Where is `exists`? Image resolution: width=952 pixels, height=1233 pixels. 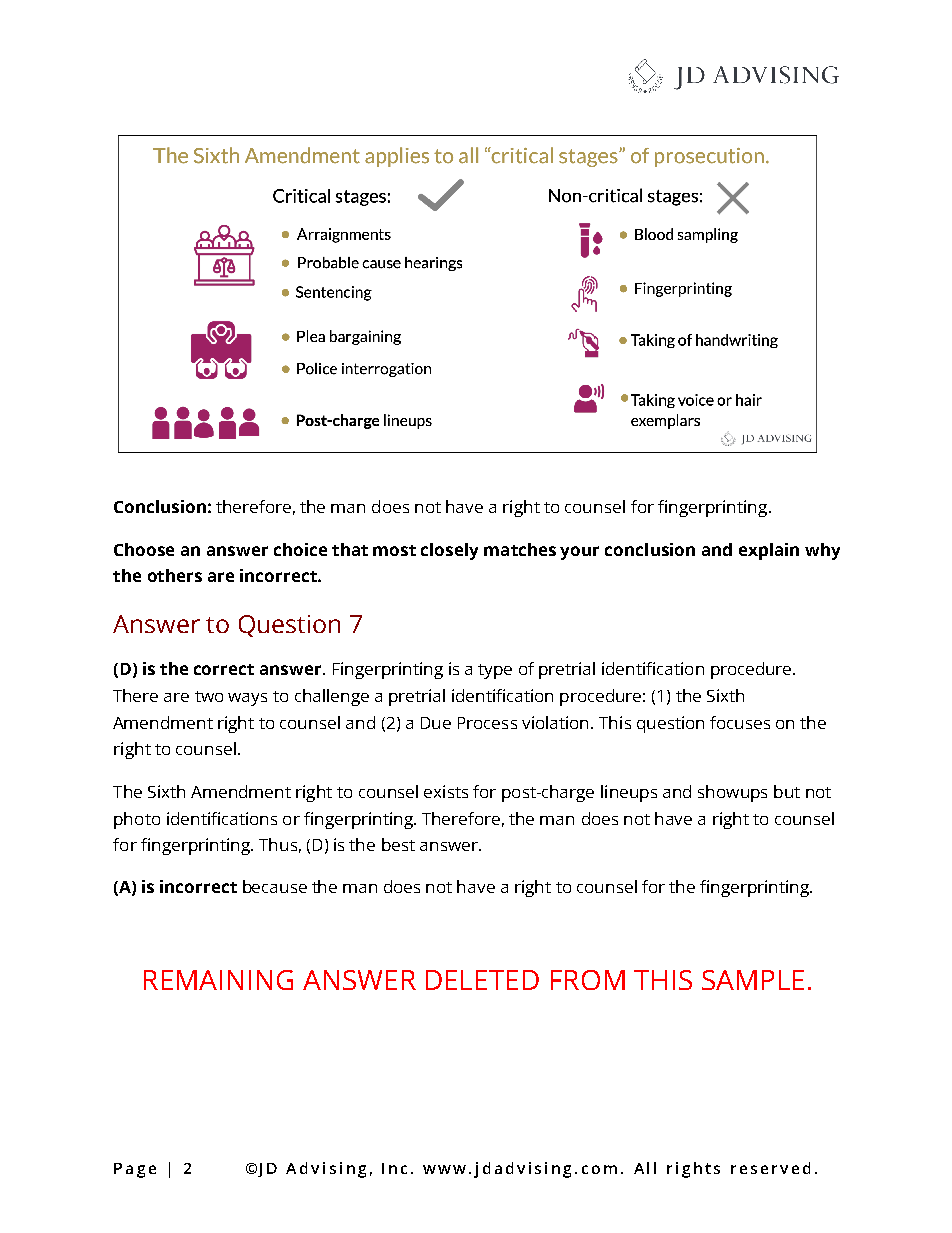 exists is located at coordinates (446, 791).
